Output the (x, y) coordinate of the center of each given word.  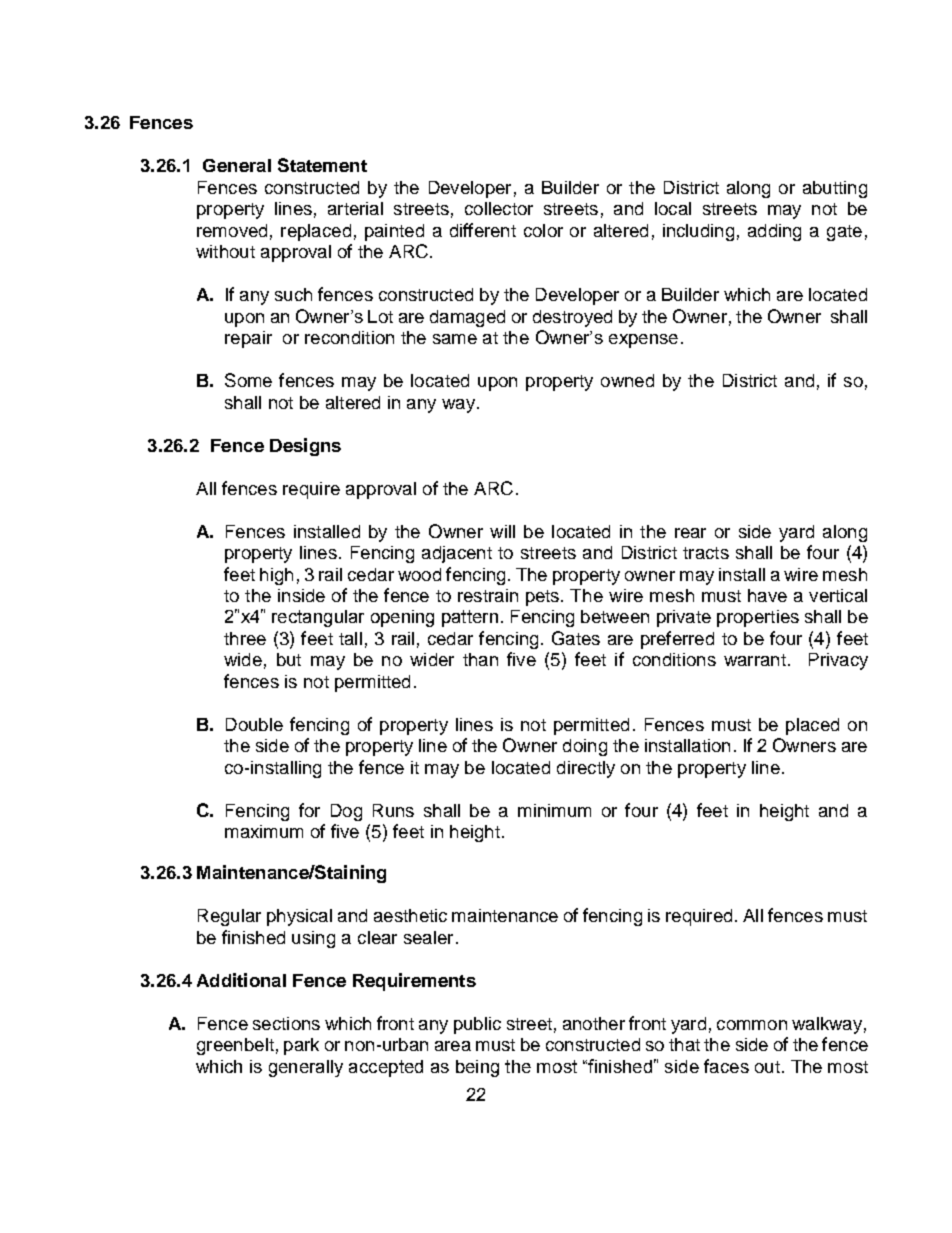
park (301, 1046)
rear (690, 533)
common (752, 1025)
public (477, 1025)
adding (774, 232)
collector (499, 208)
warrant (755, 660)
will (502, 531)
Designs (305, 447)
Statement (322, 165)
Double (254, 724)
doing (585, 747)
